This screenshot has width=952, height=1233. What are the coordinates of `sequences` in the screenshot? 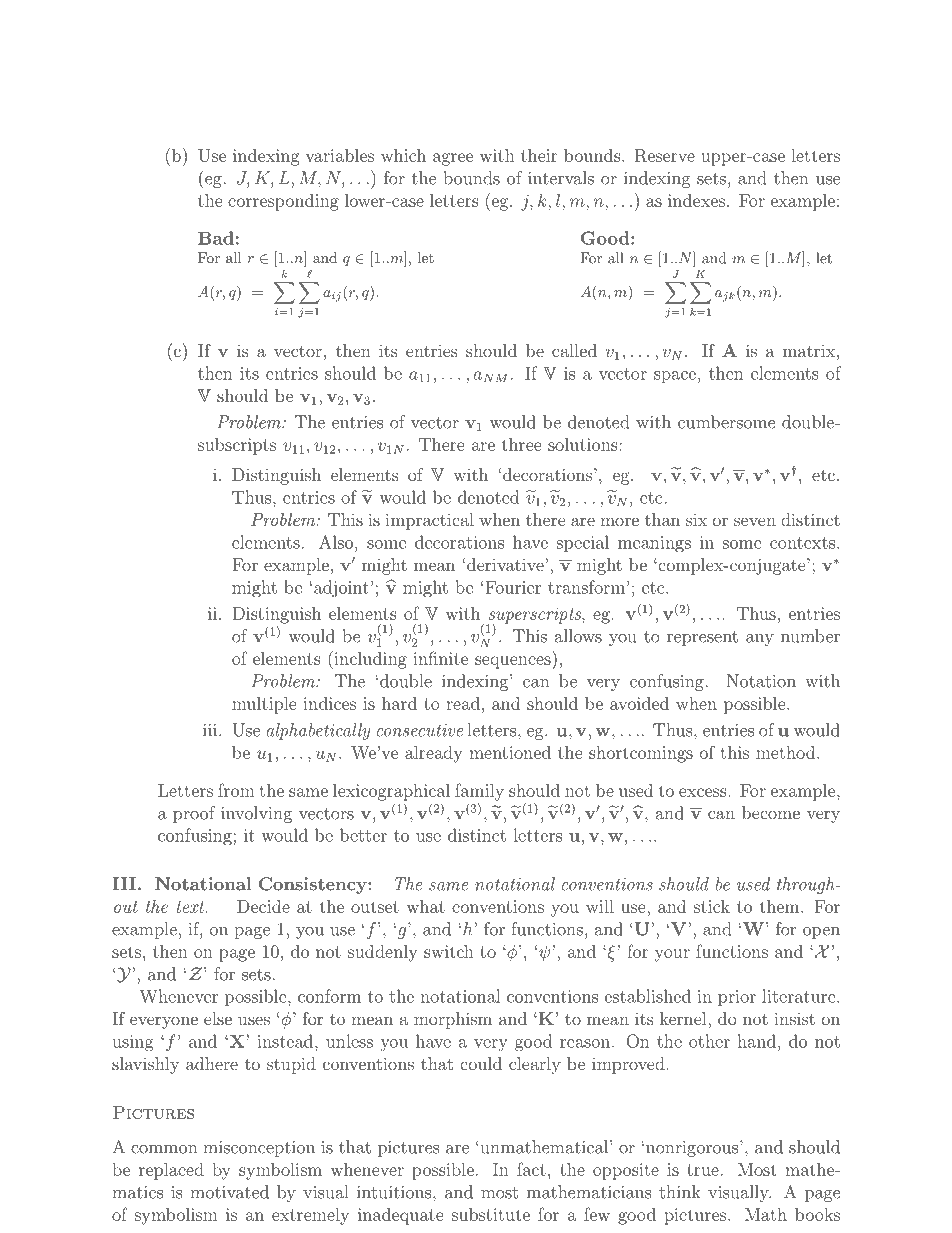 It's located at (513, 662).
